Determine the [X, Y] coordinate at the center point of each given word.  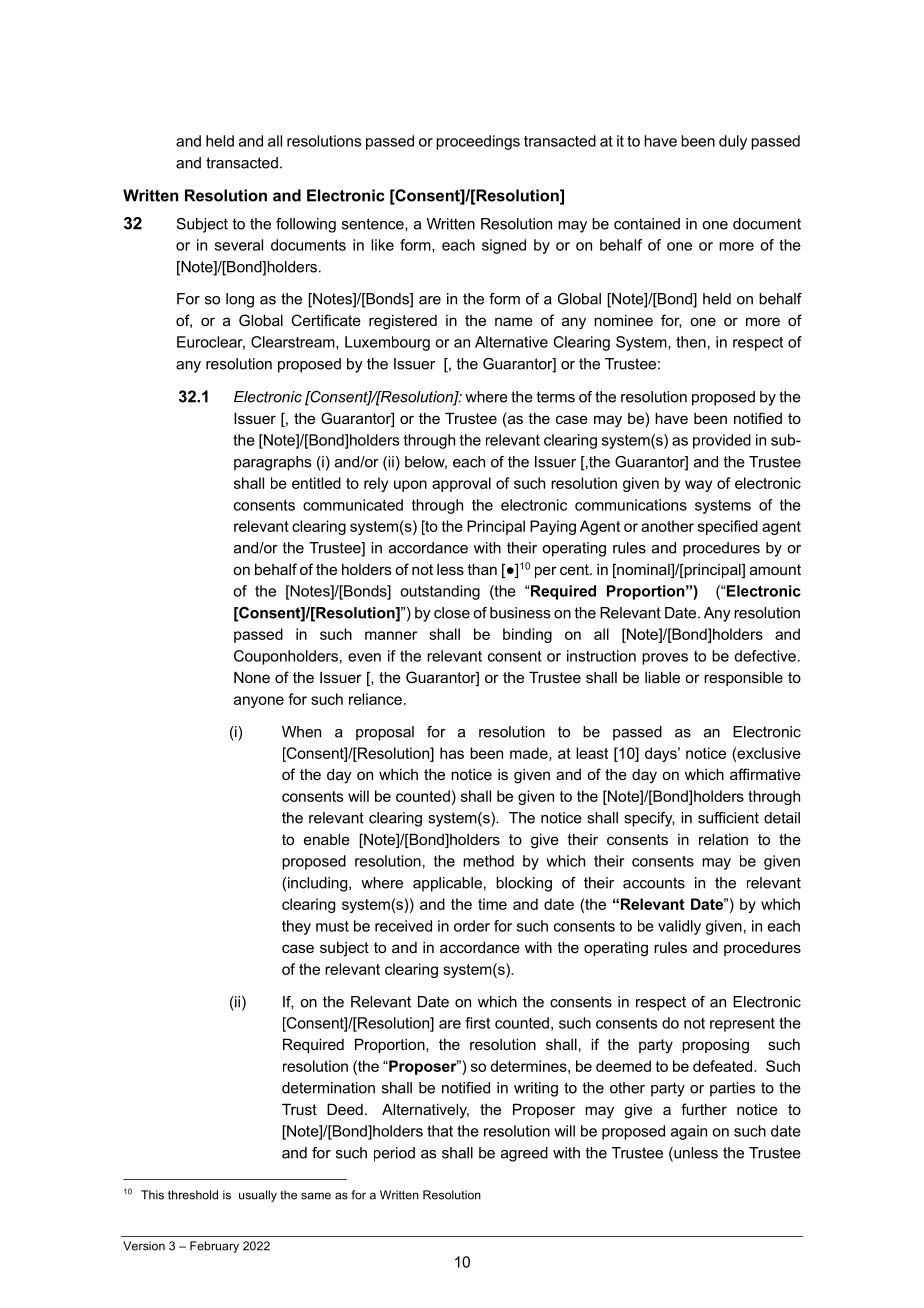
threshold [193, 1195]
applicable [447, 884]
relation [723, 839]
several [239, 245]
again [689, 1132]
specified [728, 527]
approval [461, 484]
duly [733, 142]
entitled [316, 483]
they [296, 927]
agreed [524, 1154]
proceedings [478, 142]
